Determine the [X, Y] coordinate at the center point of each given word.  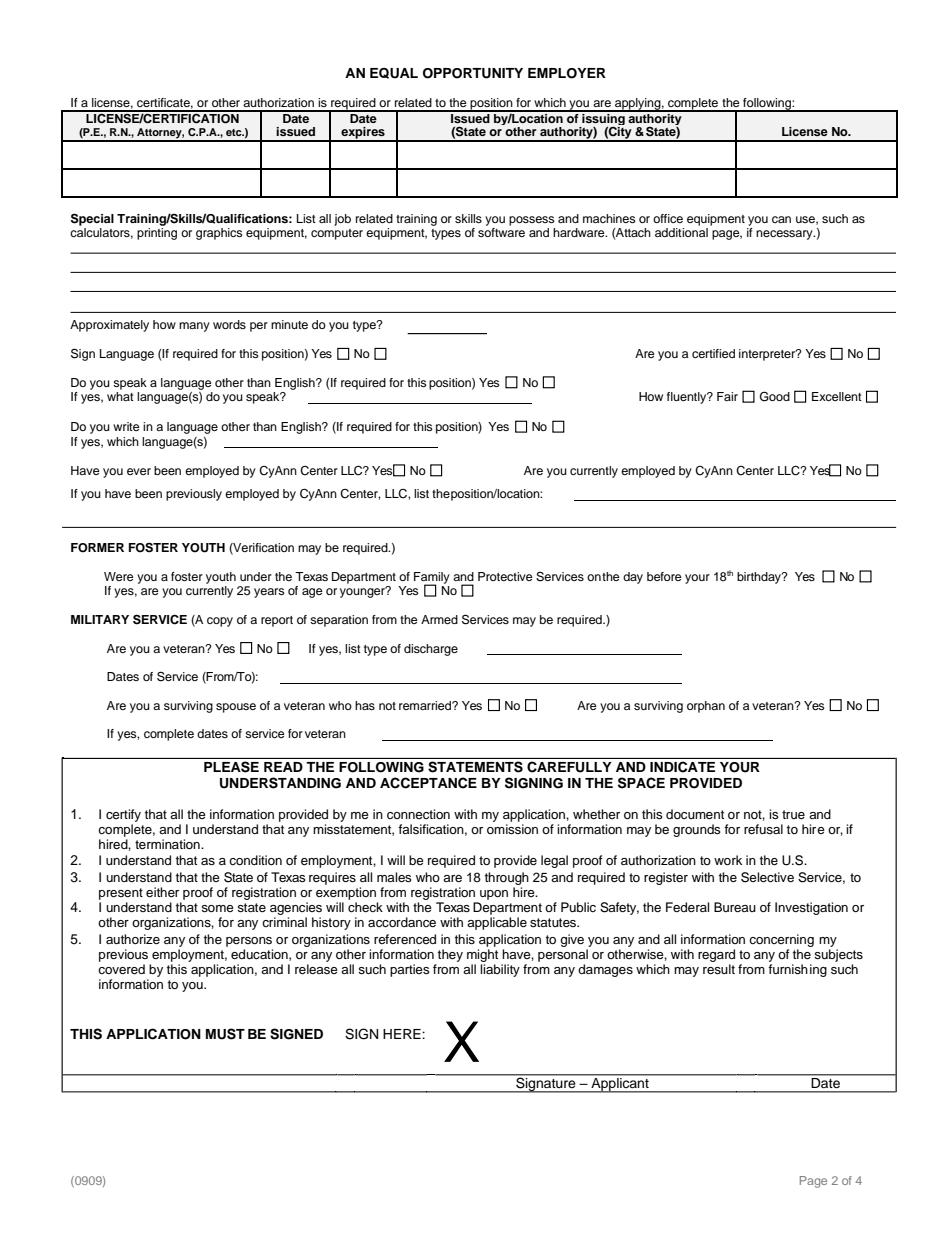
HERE [403, 1034]
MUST [225, 1034]
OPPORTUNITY [473, 73]
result [719, 969]
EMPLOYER [567, 73]
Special [92, 219]
